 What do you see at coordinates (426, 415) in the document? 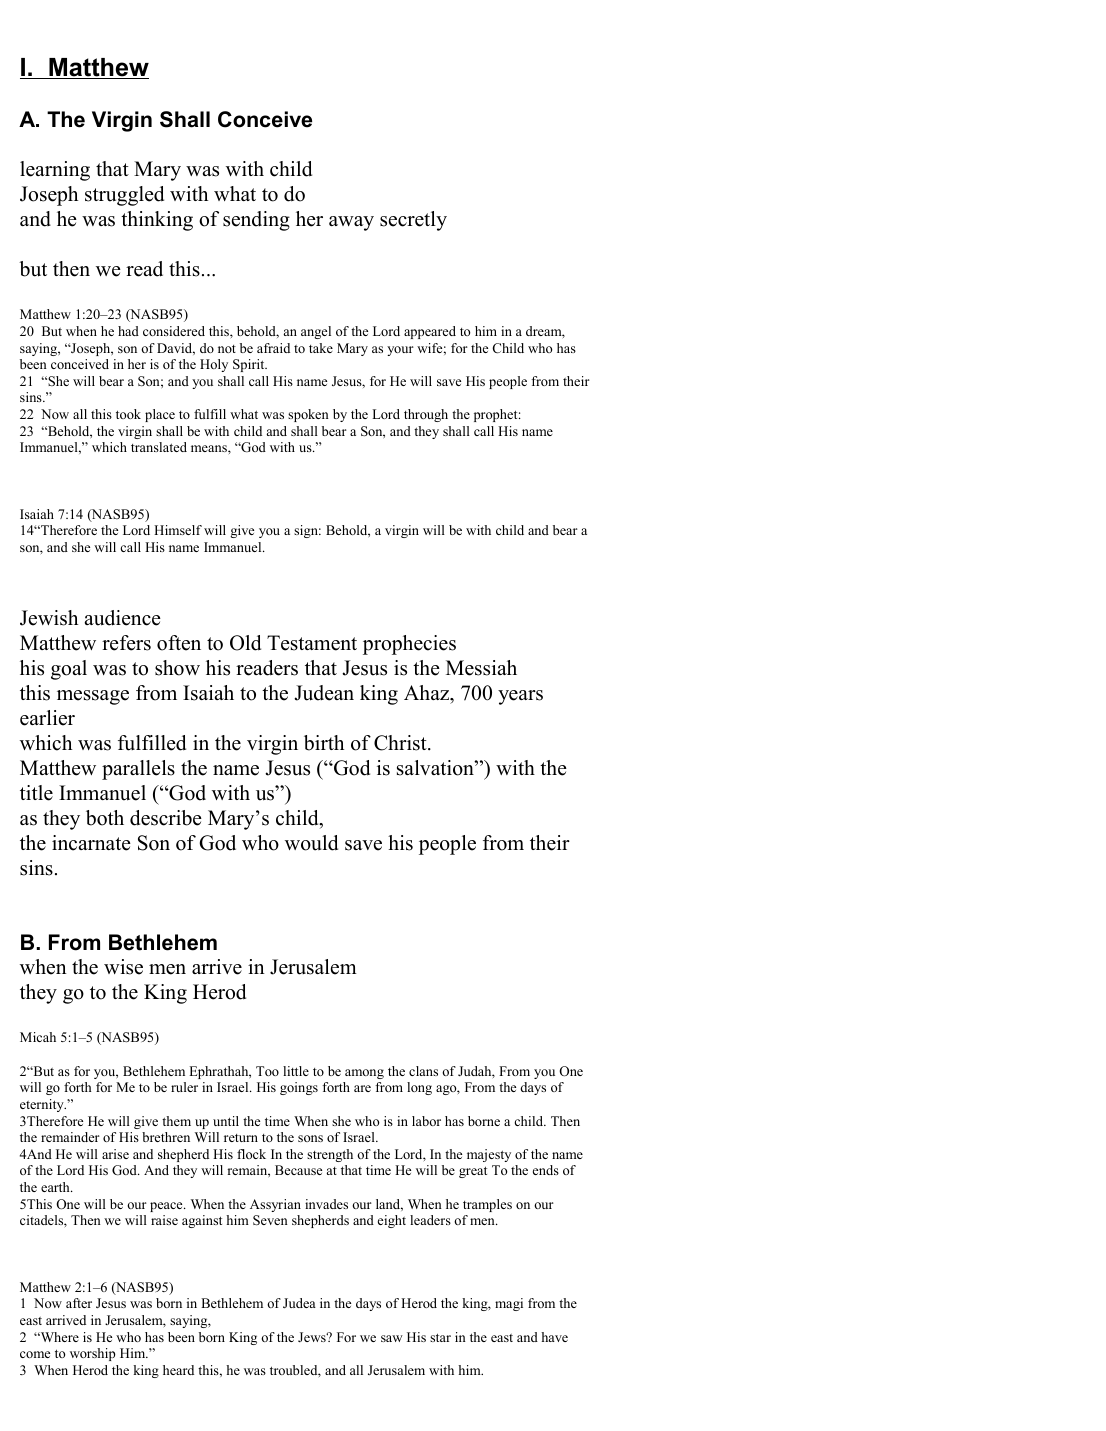
I see `through` at bounding box center [426, 415].
